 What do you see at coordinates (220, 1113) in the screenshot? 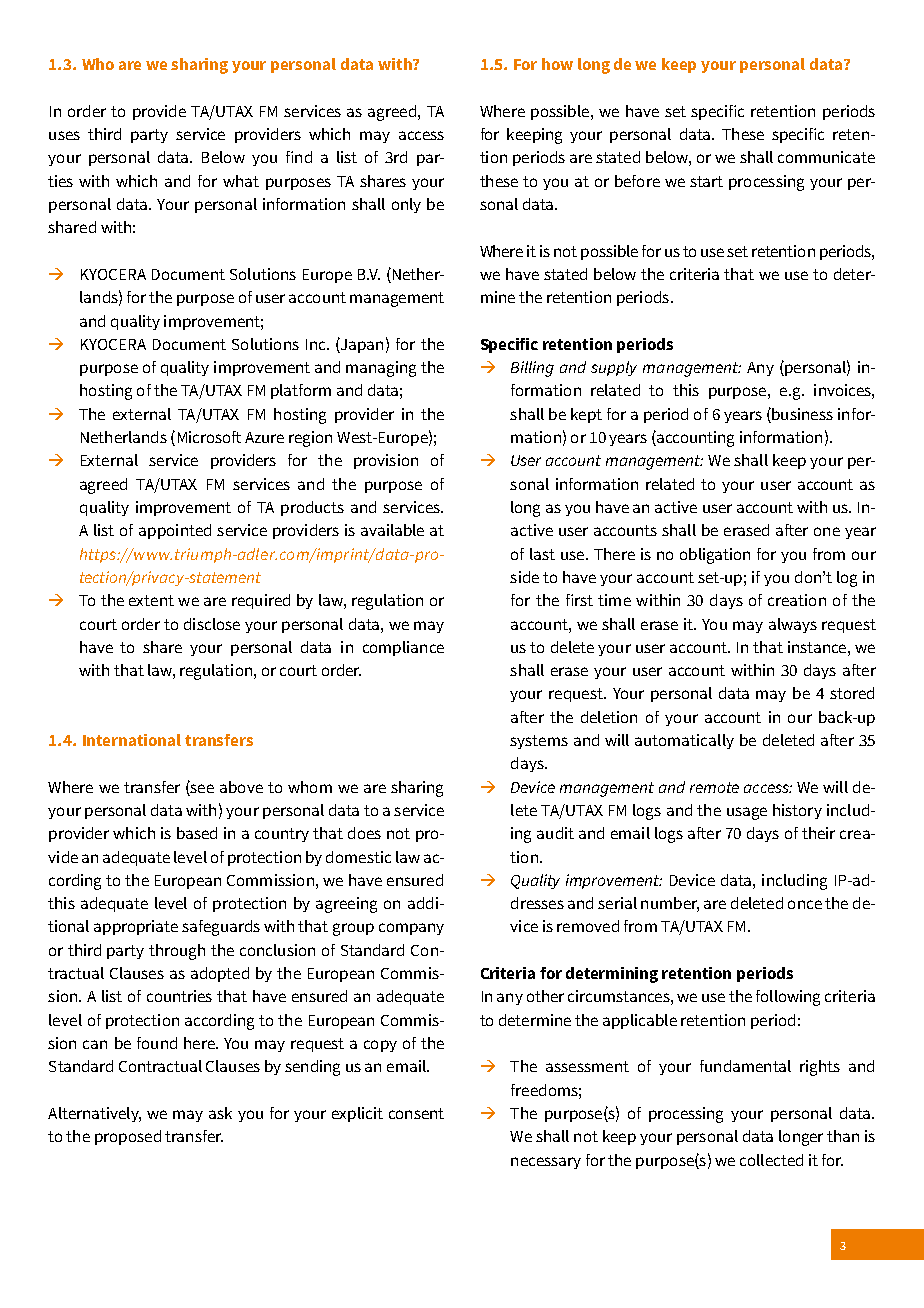
I see `ask` at bounding box center [220, 1113].
